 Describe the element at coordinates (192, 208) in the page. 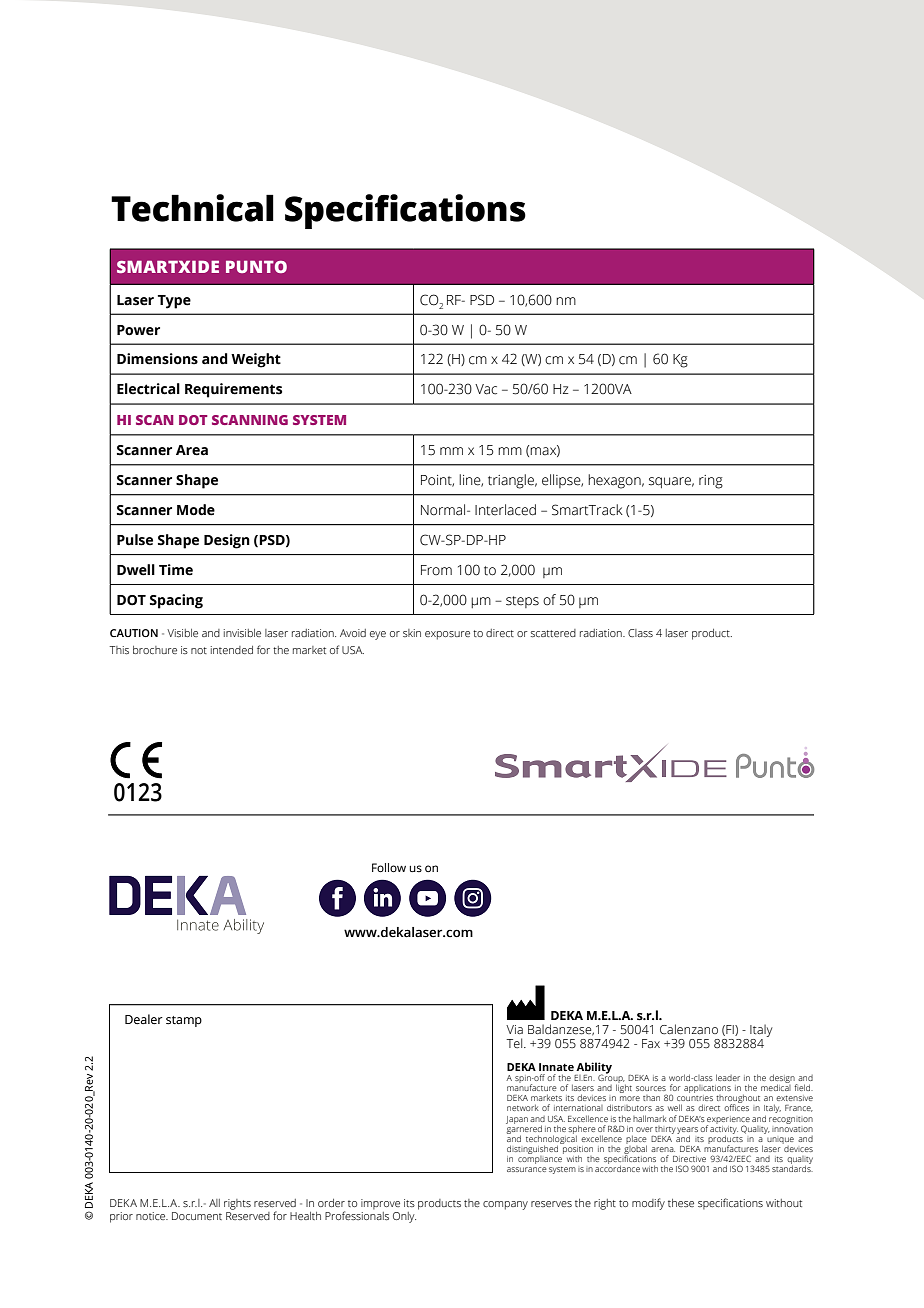

I see `Technical` at that location.
